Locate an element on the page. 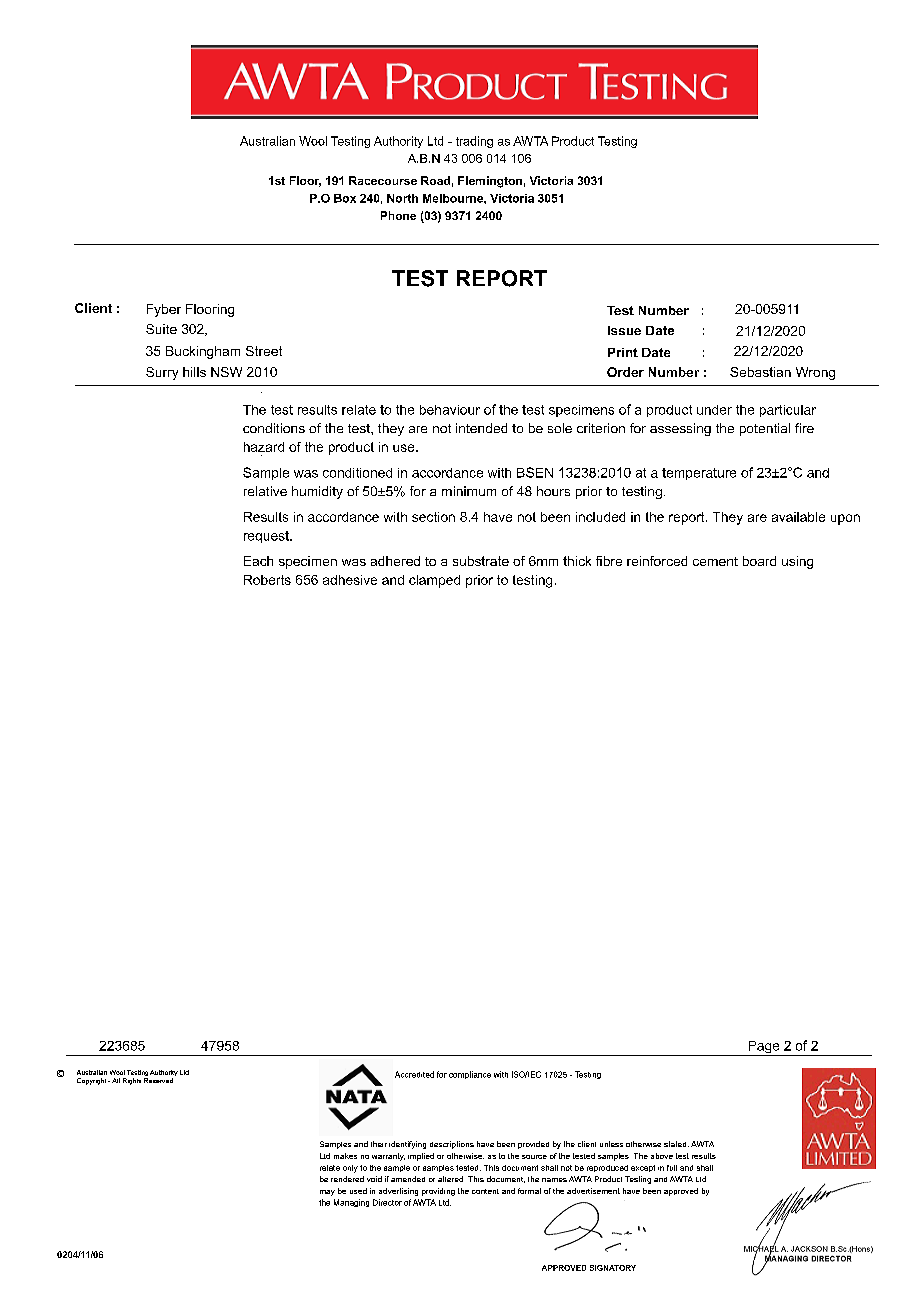 Image resolution: width=924 pixels, height=1307 pixels. board is located at coordinates (759, 561).
